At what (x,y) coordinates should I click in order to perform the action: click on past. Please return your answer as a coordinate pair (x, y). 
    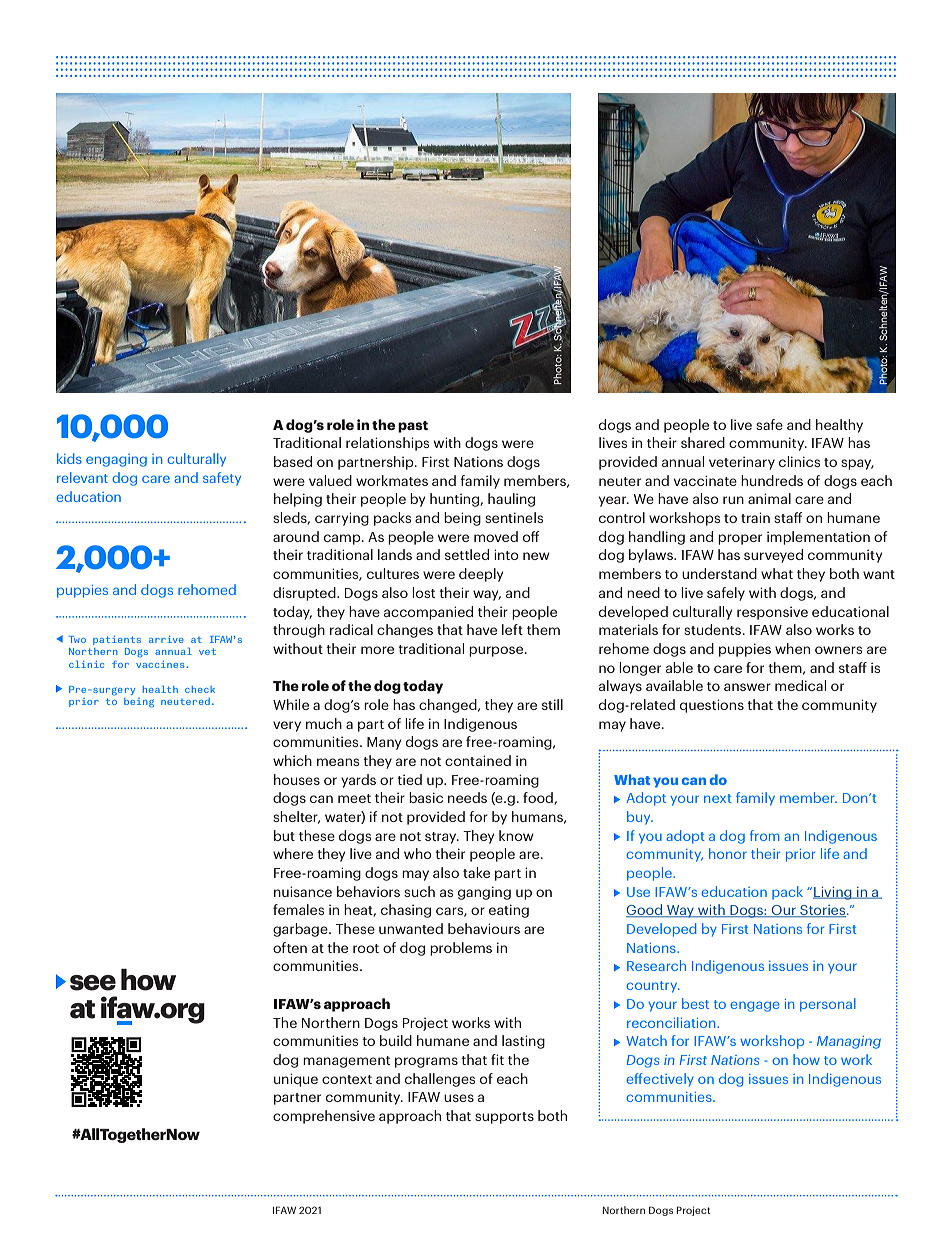
    Looking at the image, I should click on (413, 427).
